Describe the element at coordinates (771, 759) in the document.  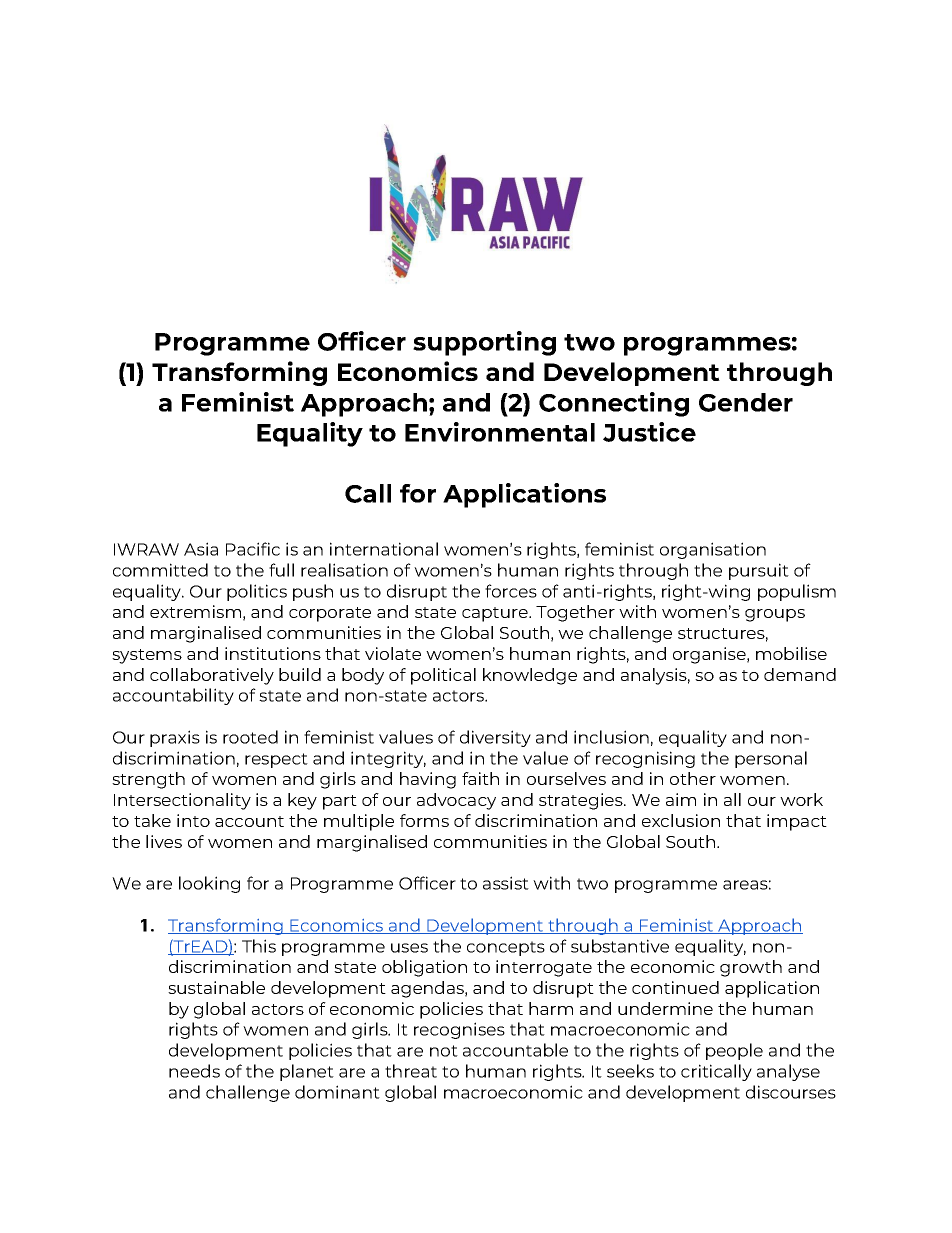
I see `personal` at that location.
